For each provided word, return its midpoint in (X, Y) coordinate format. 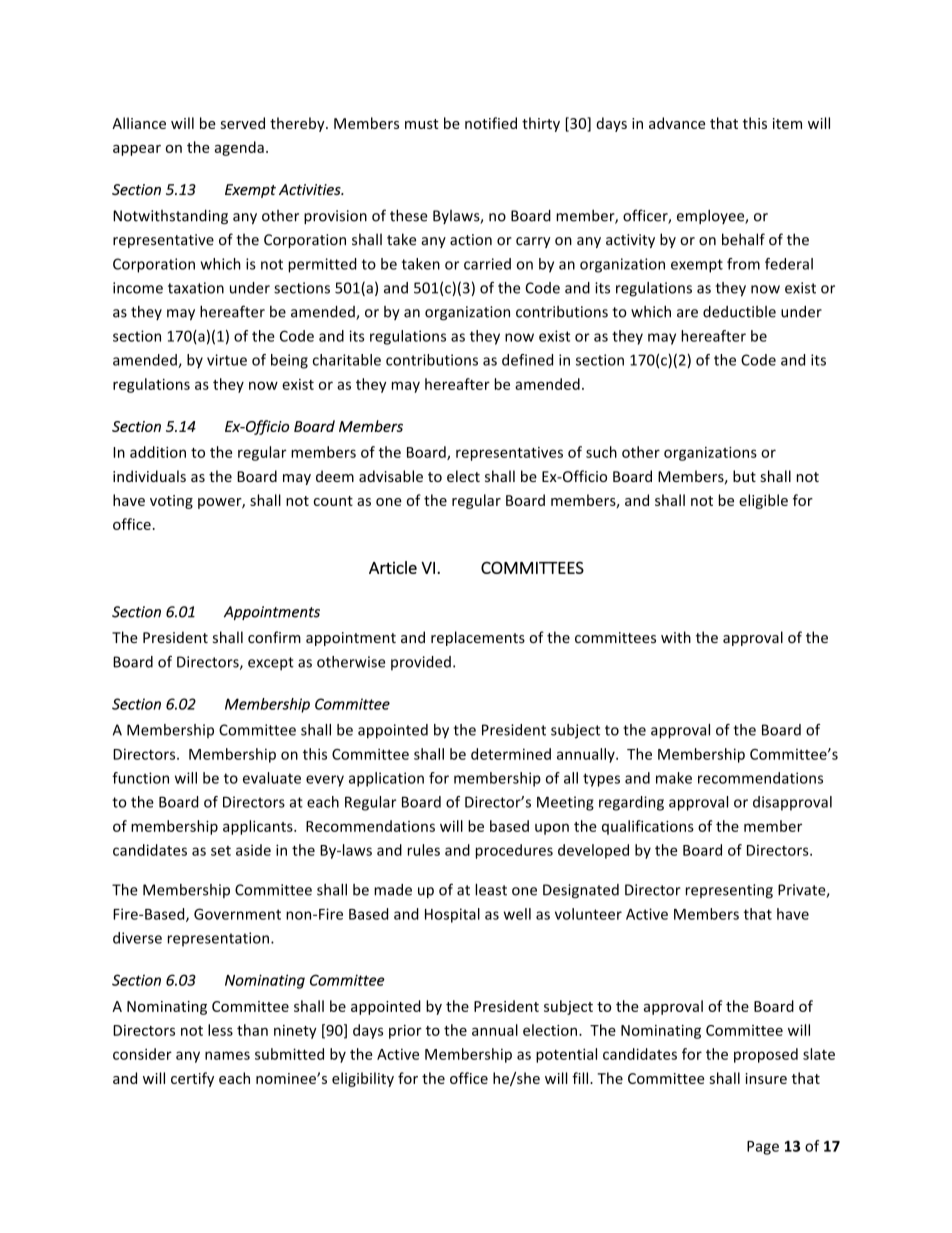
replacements (478, 638)
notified (491, 123)
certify (192, 1079)
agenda (239, 148)
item (787, 123)
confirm (274, 637)
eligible (763, 501)
